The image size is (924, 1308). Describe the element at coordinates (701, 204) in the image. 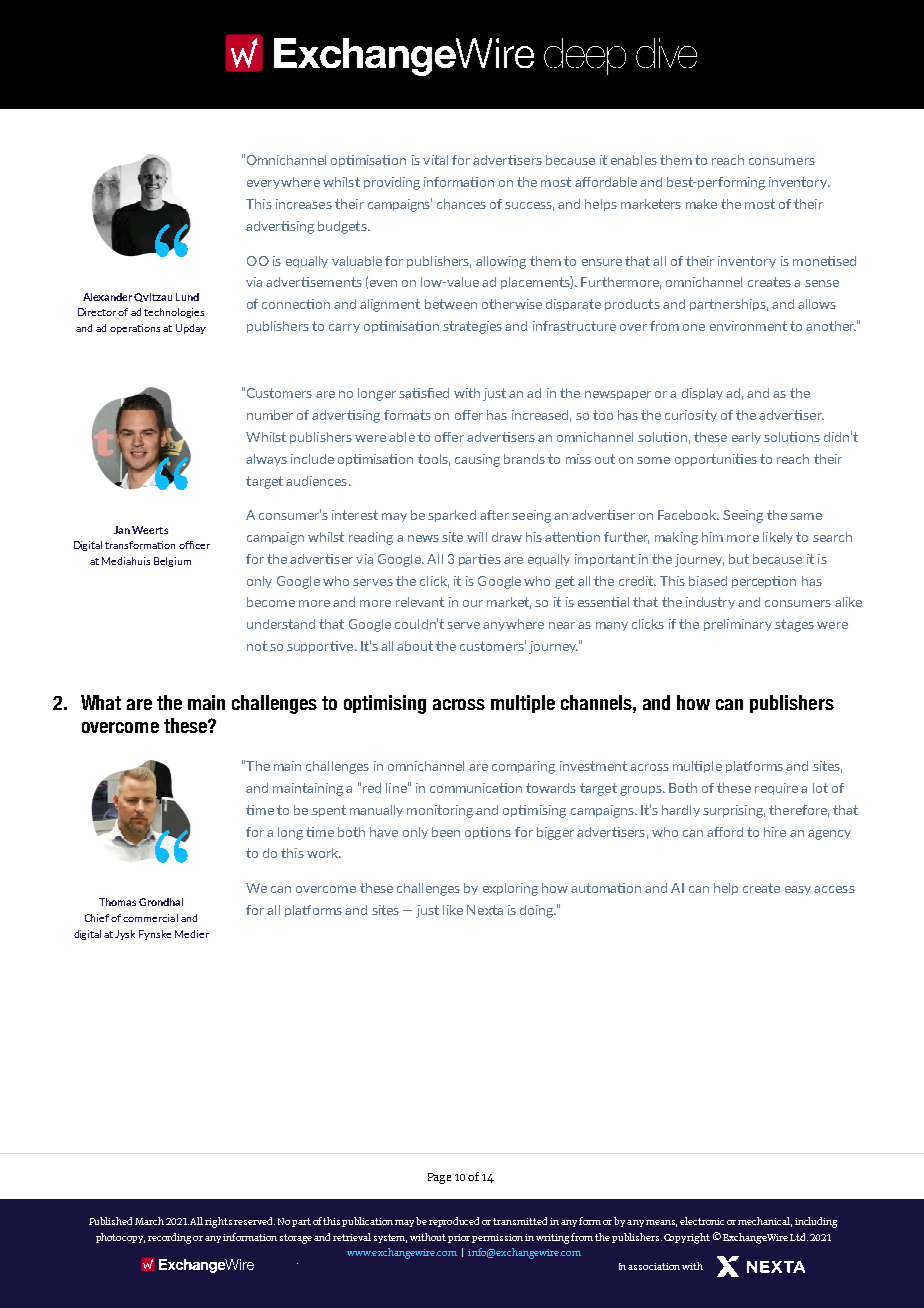

I see `make` at that location.
